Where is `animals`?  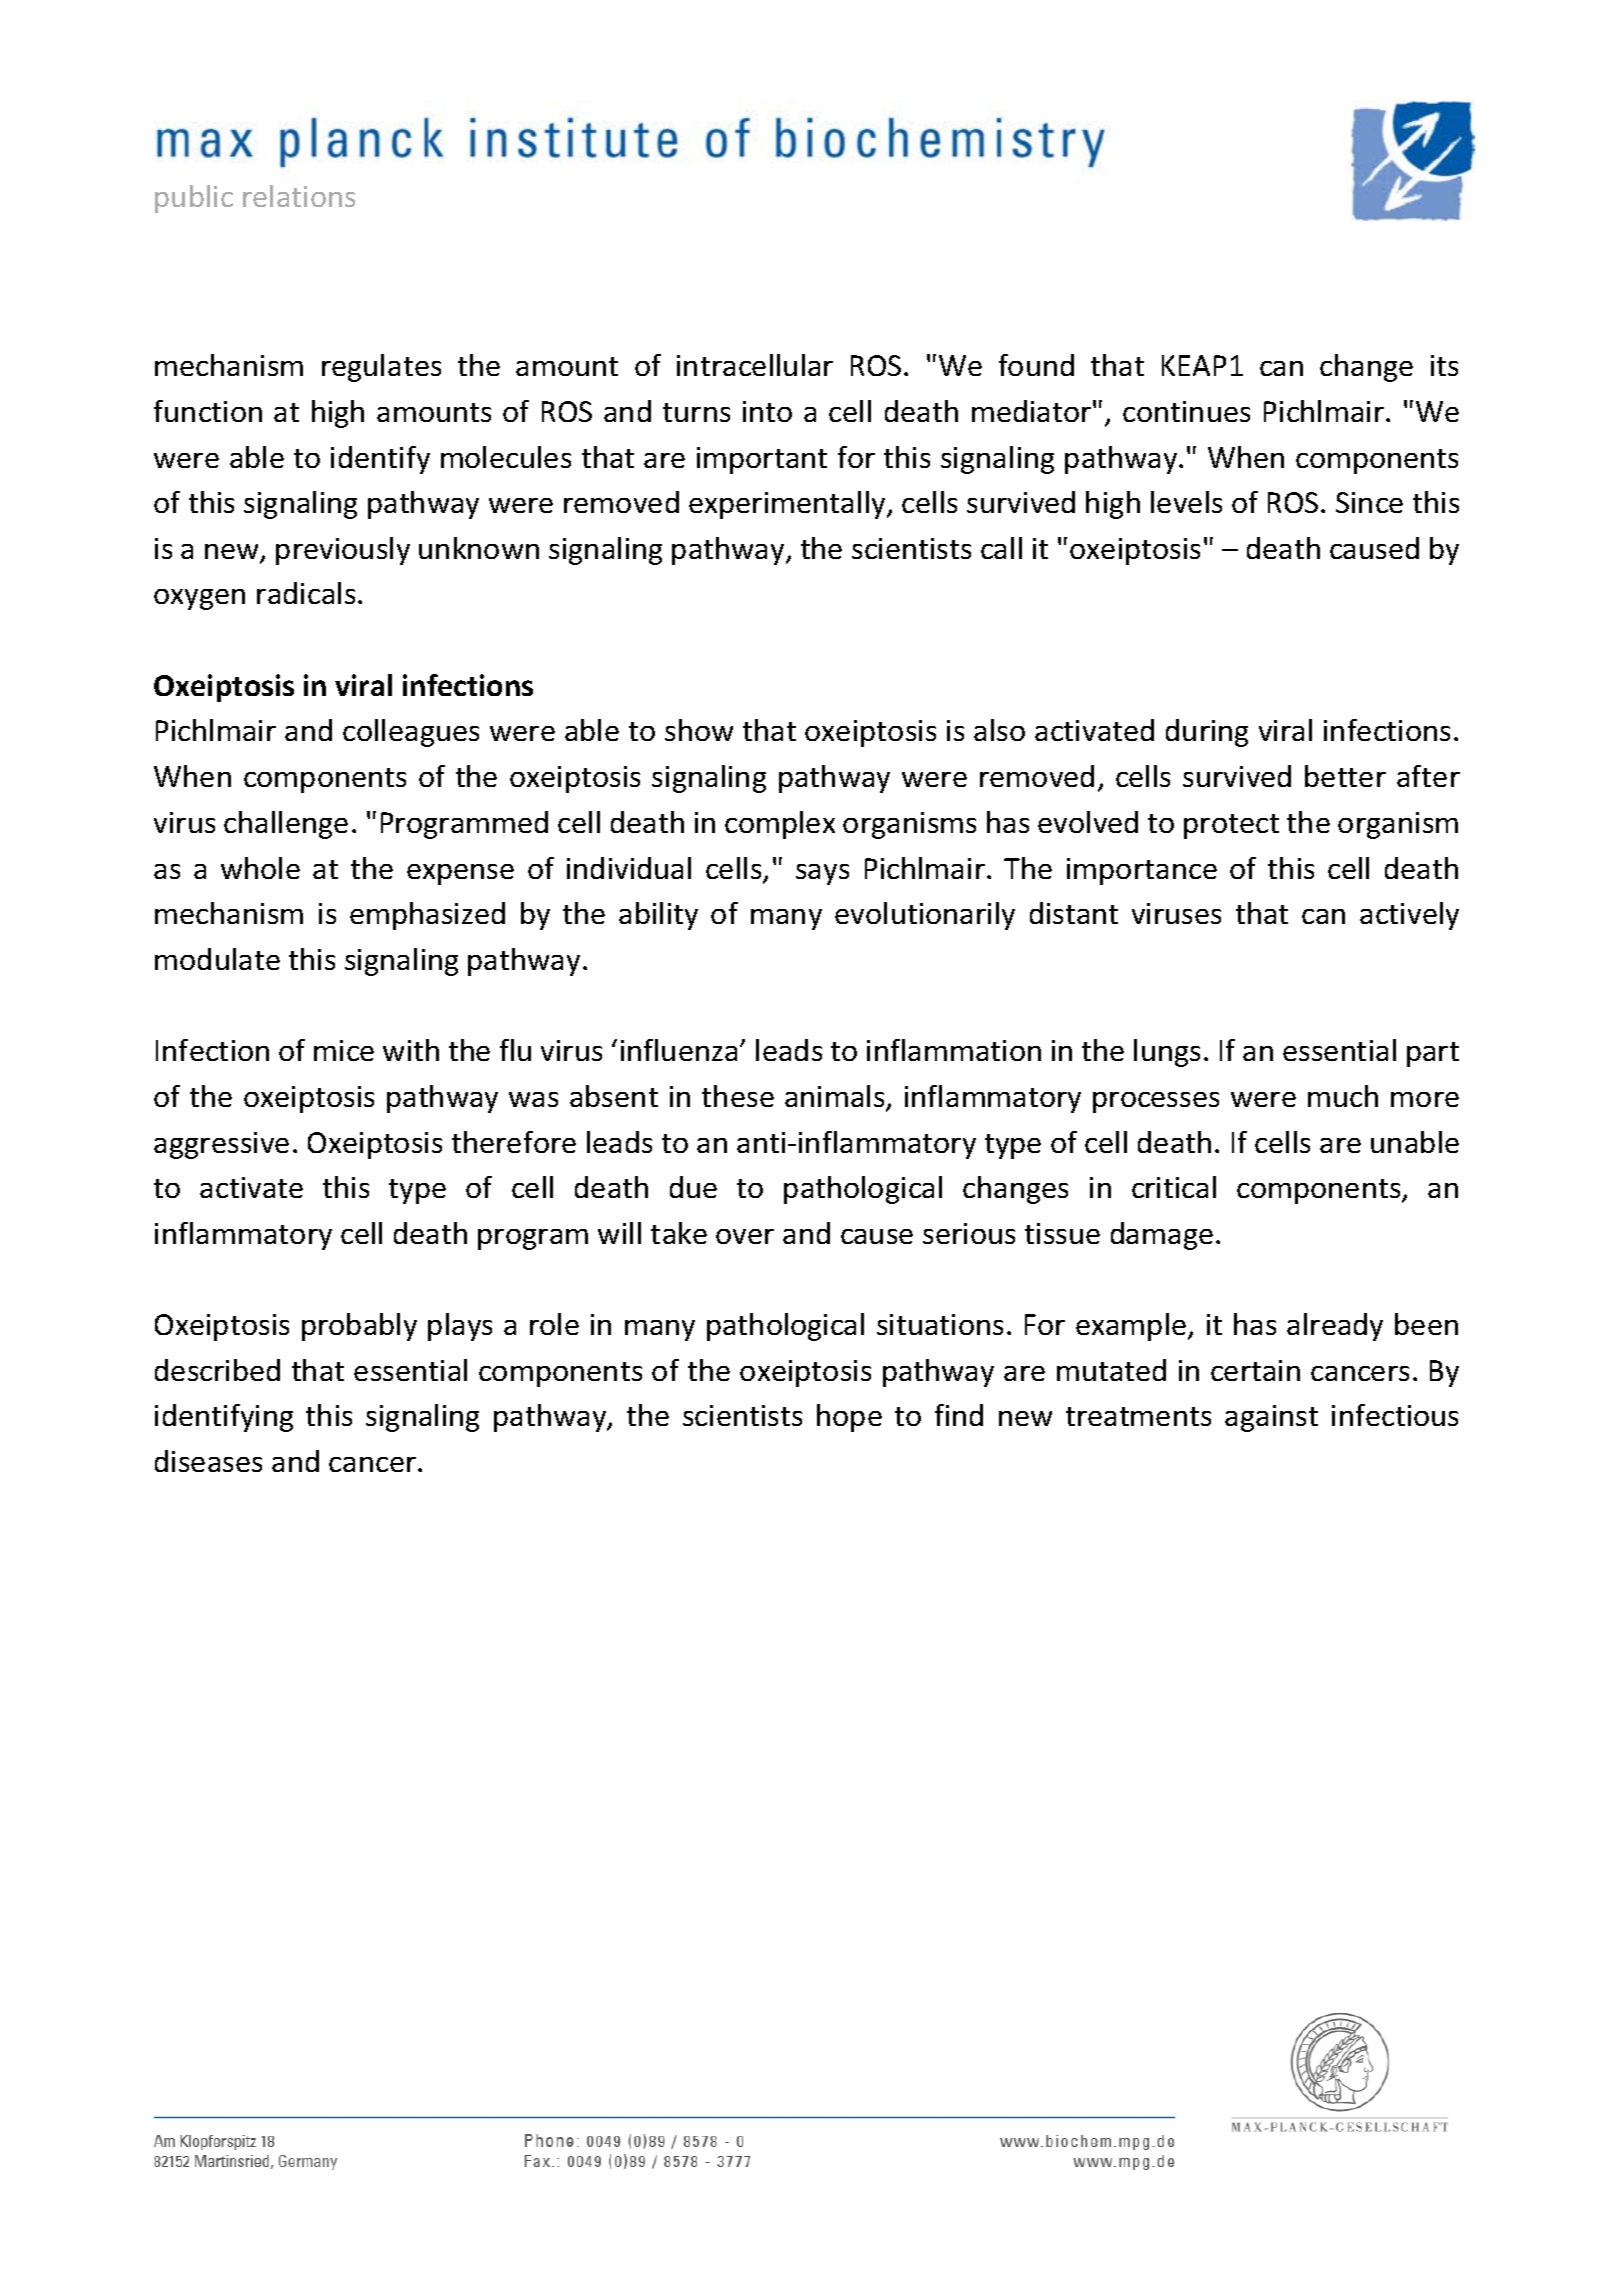
animals is located at coordinates (836, 1097).
